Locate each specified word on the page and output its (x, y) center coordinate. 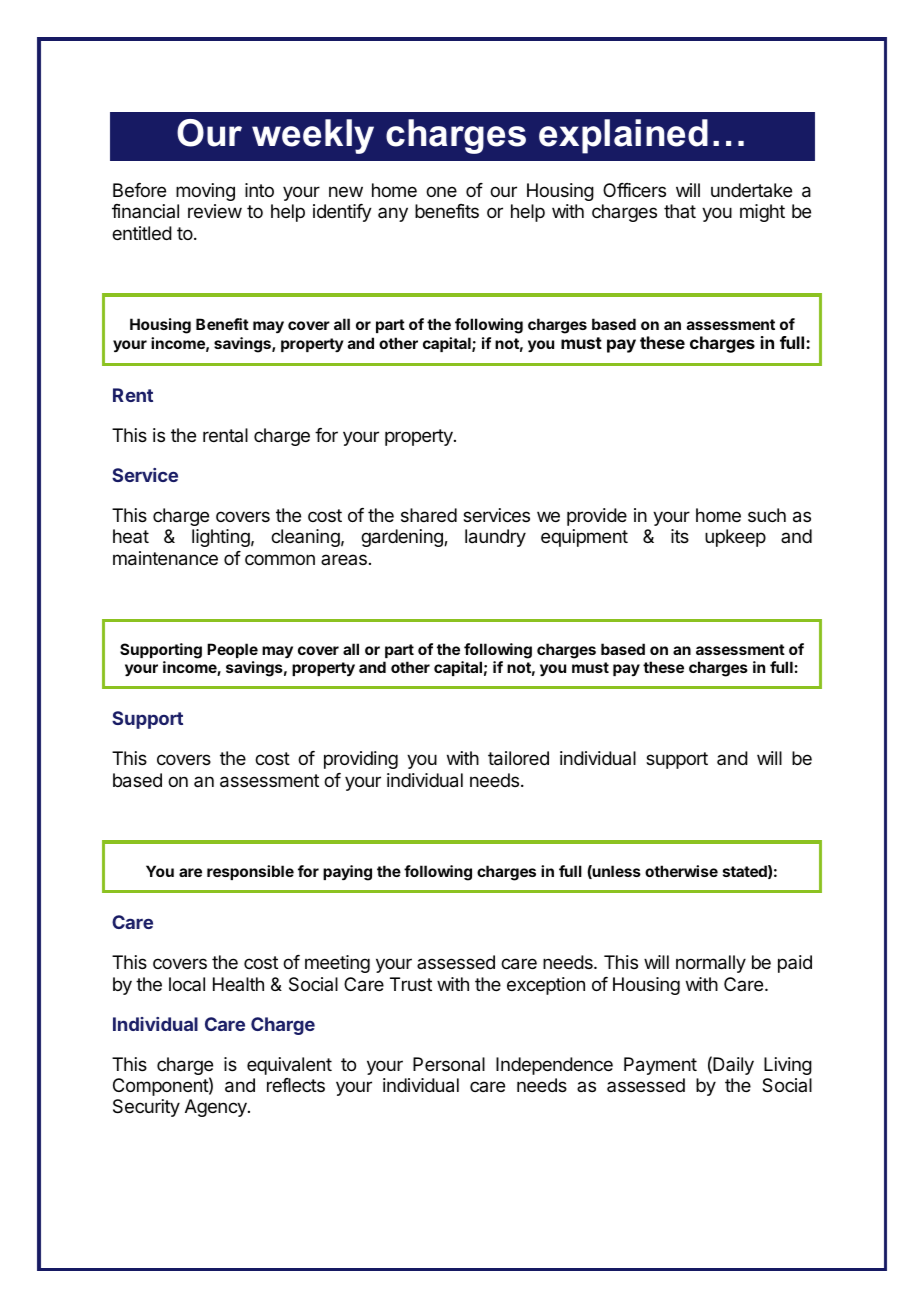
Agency (217, 1108)
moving (205, 192)
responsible (250, 872)
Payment (660, 1066)
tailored (518, 758)
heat (131, 536)
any (393, 214)
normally (711, 964)
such (767, 515)
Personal (449, 1064)
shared (429, 515)
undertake (751, 190)
